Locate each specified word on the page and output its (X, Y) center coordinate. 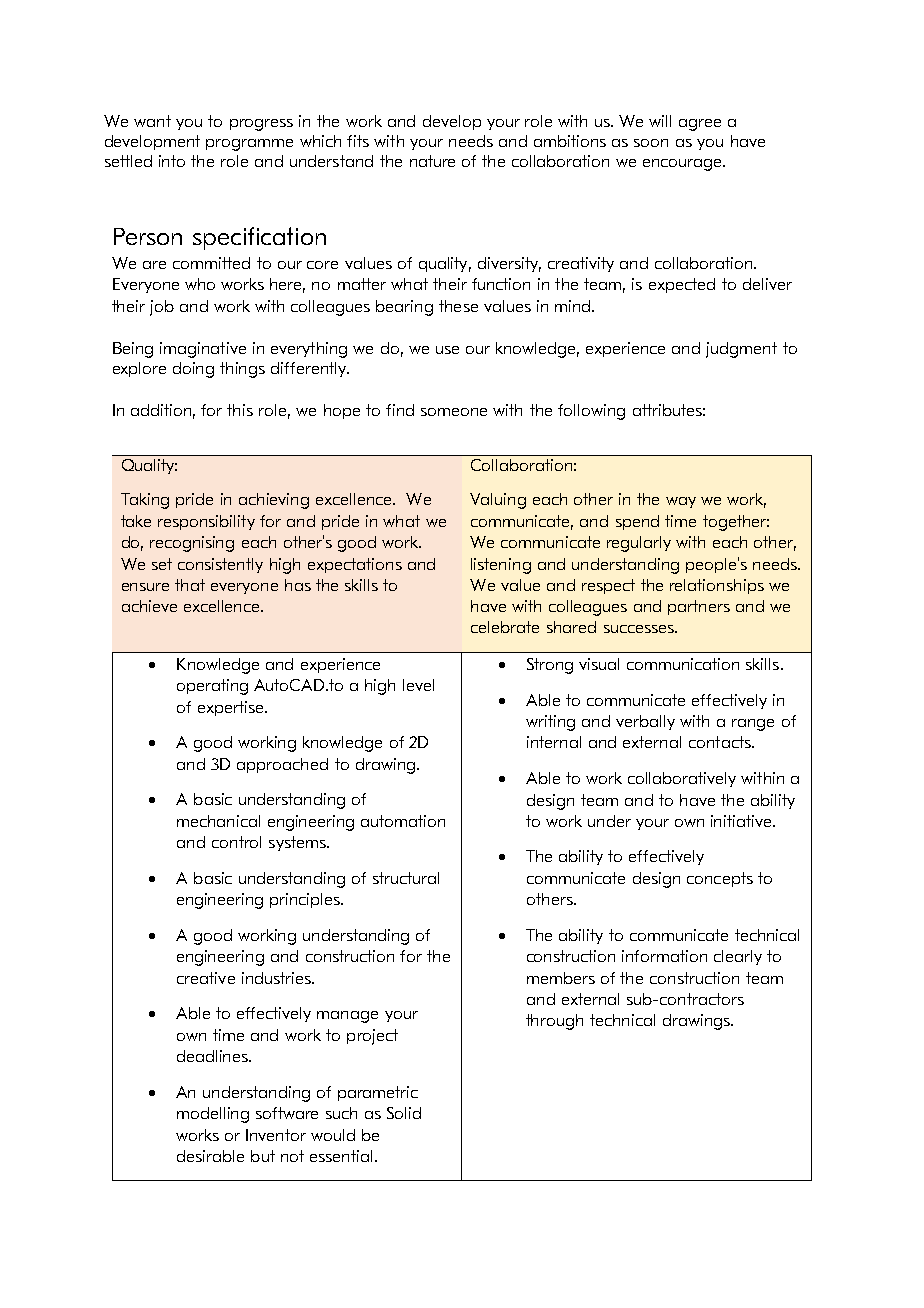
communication (683, 664)
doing (193, 370)
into (172, 161)
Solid (404, 1113)
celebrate (505, 627)
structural (406, 878)
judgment (741, 350)
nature (432, 161)
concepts (720, 879)
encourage (684, 165)
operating (212, 687)
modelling (213, 1115)
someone (454, 412)
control (236, 842)
